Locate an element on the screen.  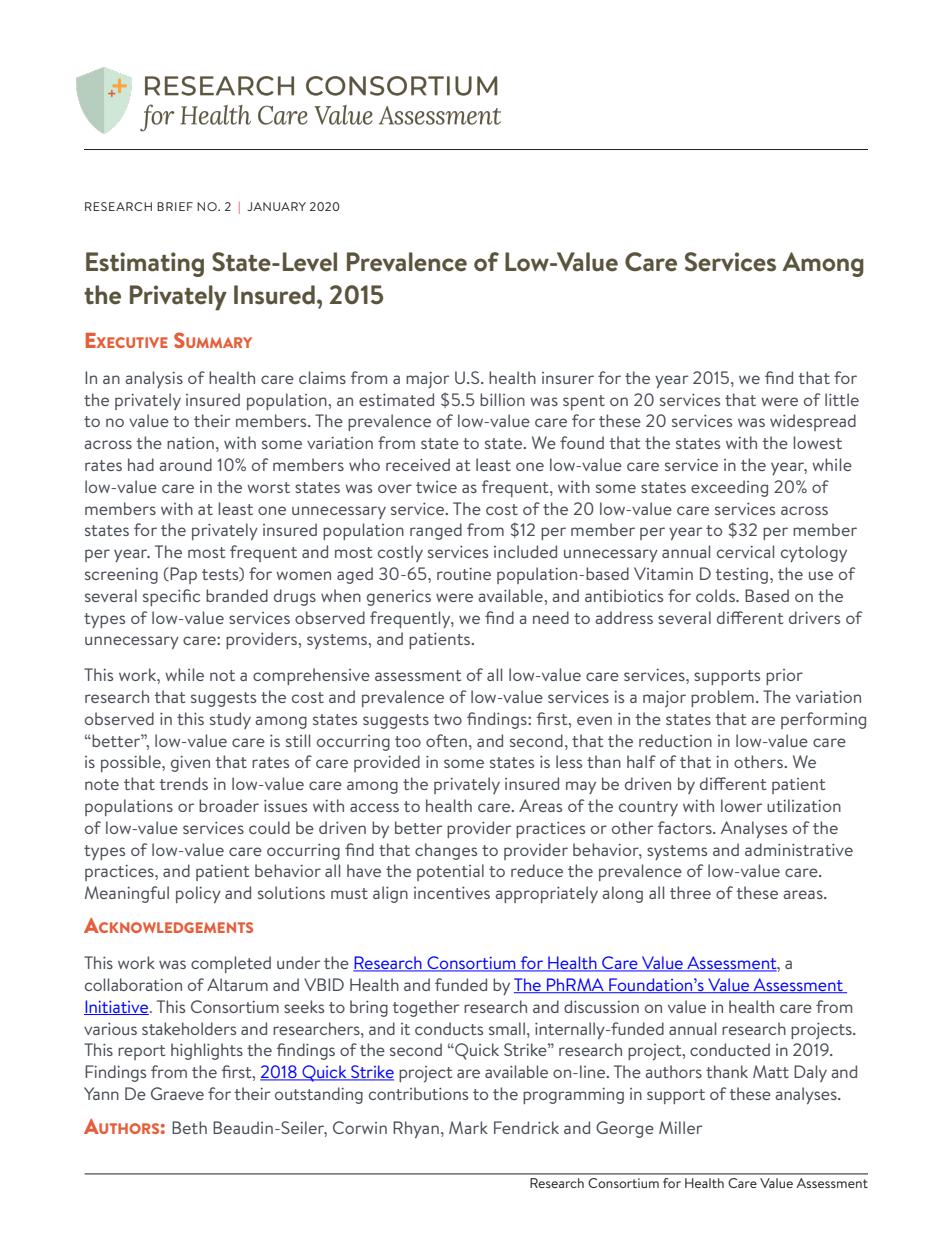
study is located at coordinates (230, 720).
